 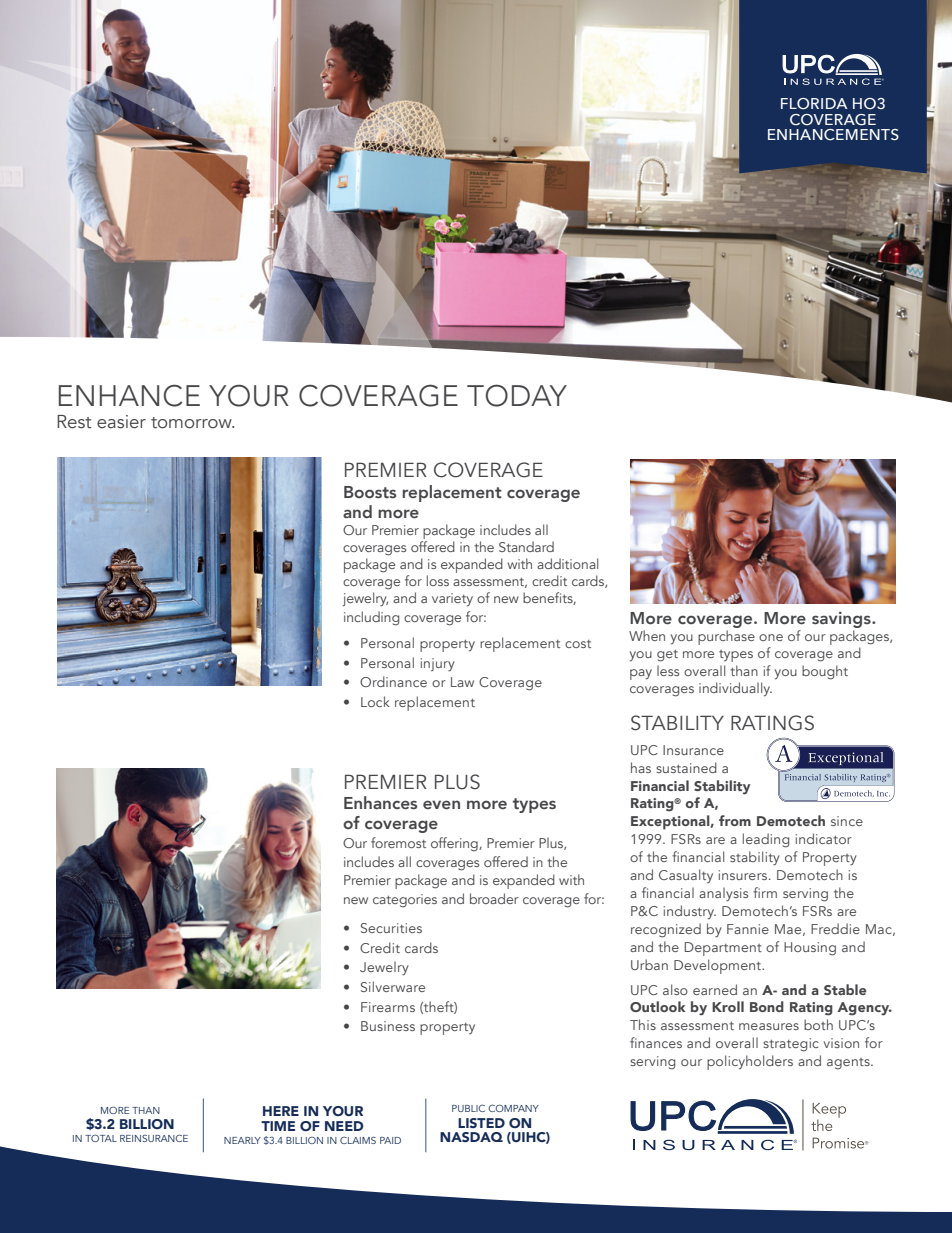 I want to click on TOTAL, so click(x=101, y=1138).
